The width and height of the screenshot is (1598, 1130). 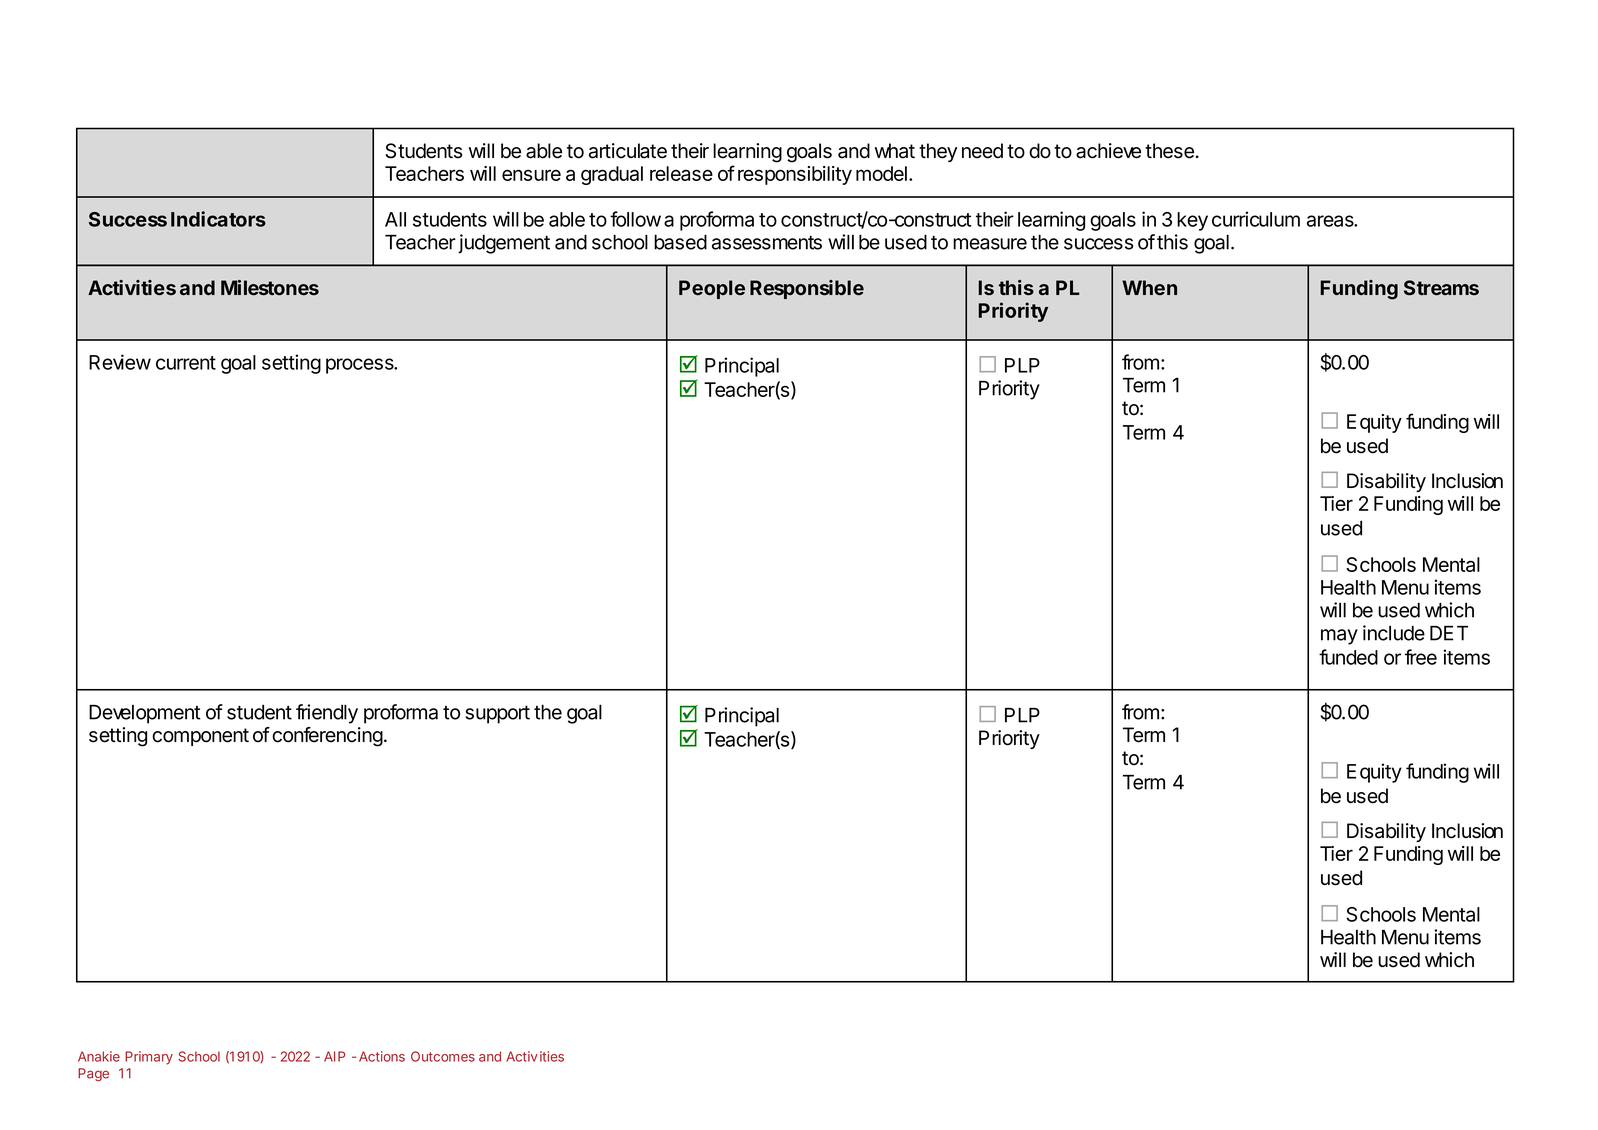 What do you see at coordinates (1256, 219) in the screenshot?
I see `curriculum` at bounding box center [1256, 219].
